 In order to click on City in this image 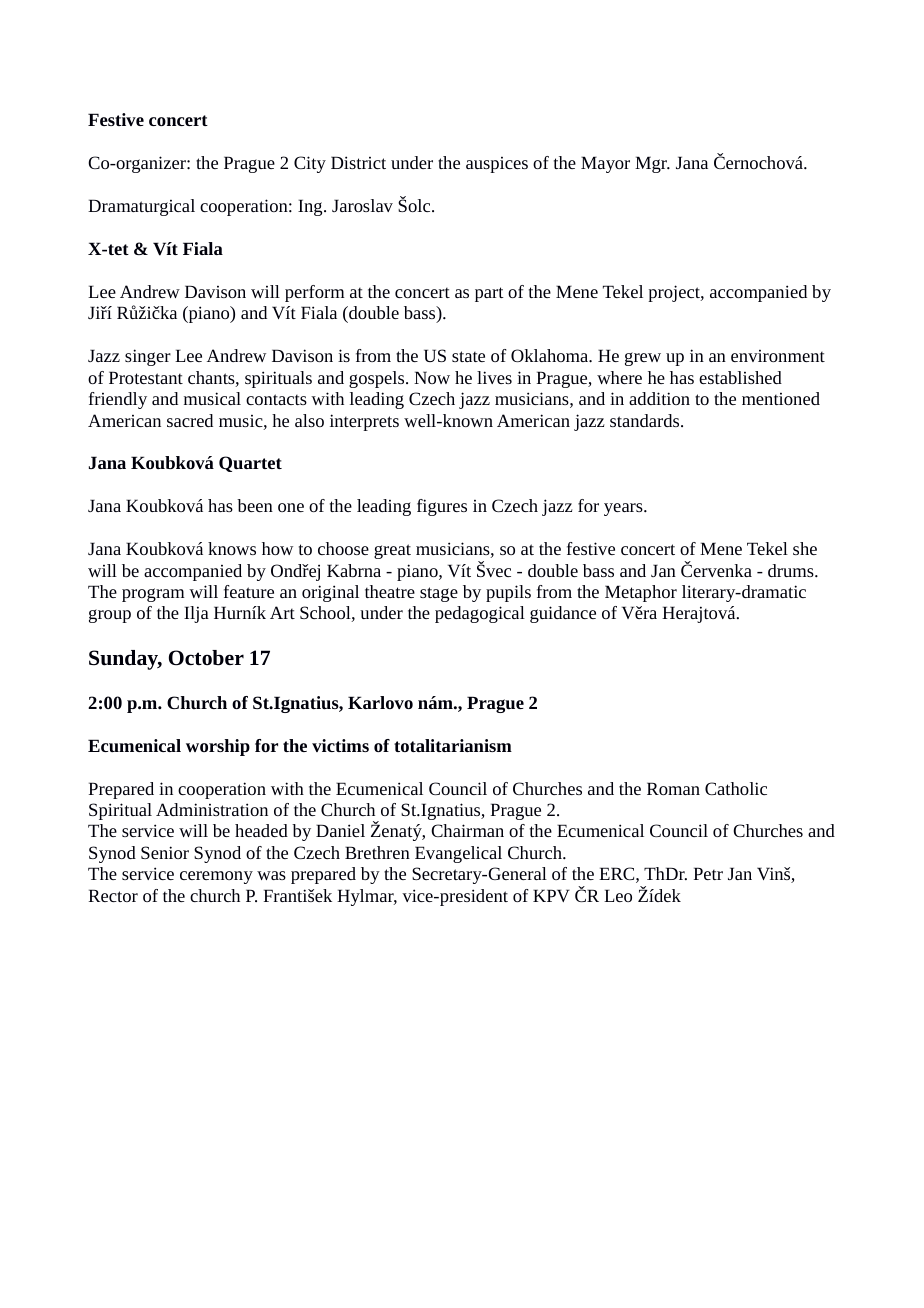, I will do `click(310, 164)`.
